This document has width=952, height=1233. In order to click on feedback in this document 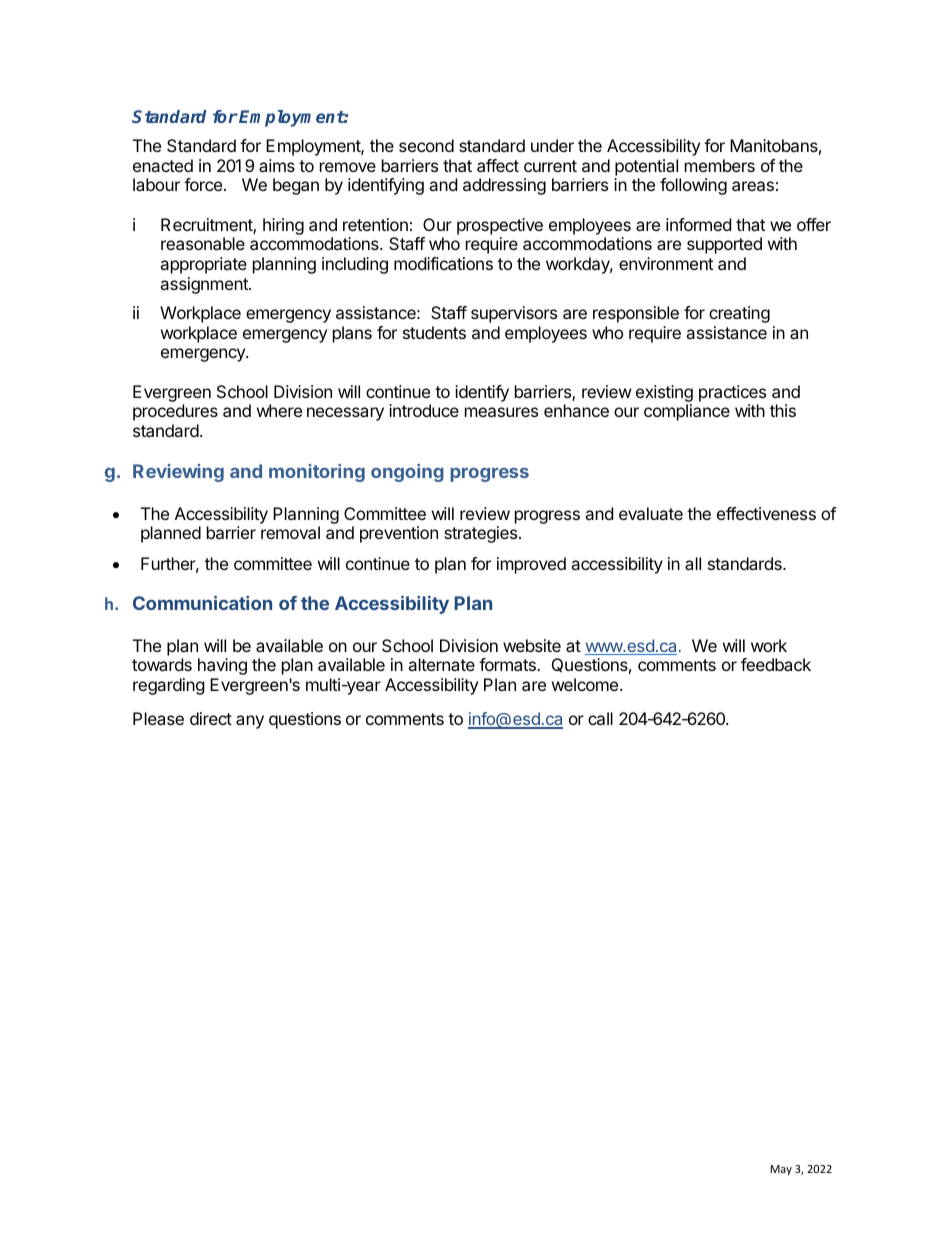, I will do `click(776, 664)`.
